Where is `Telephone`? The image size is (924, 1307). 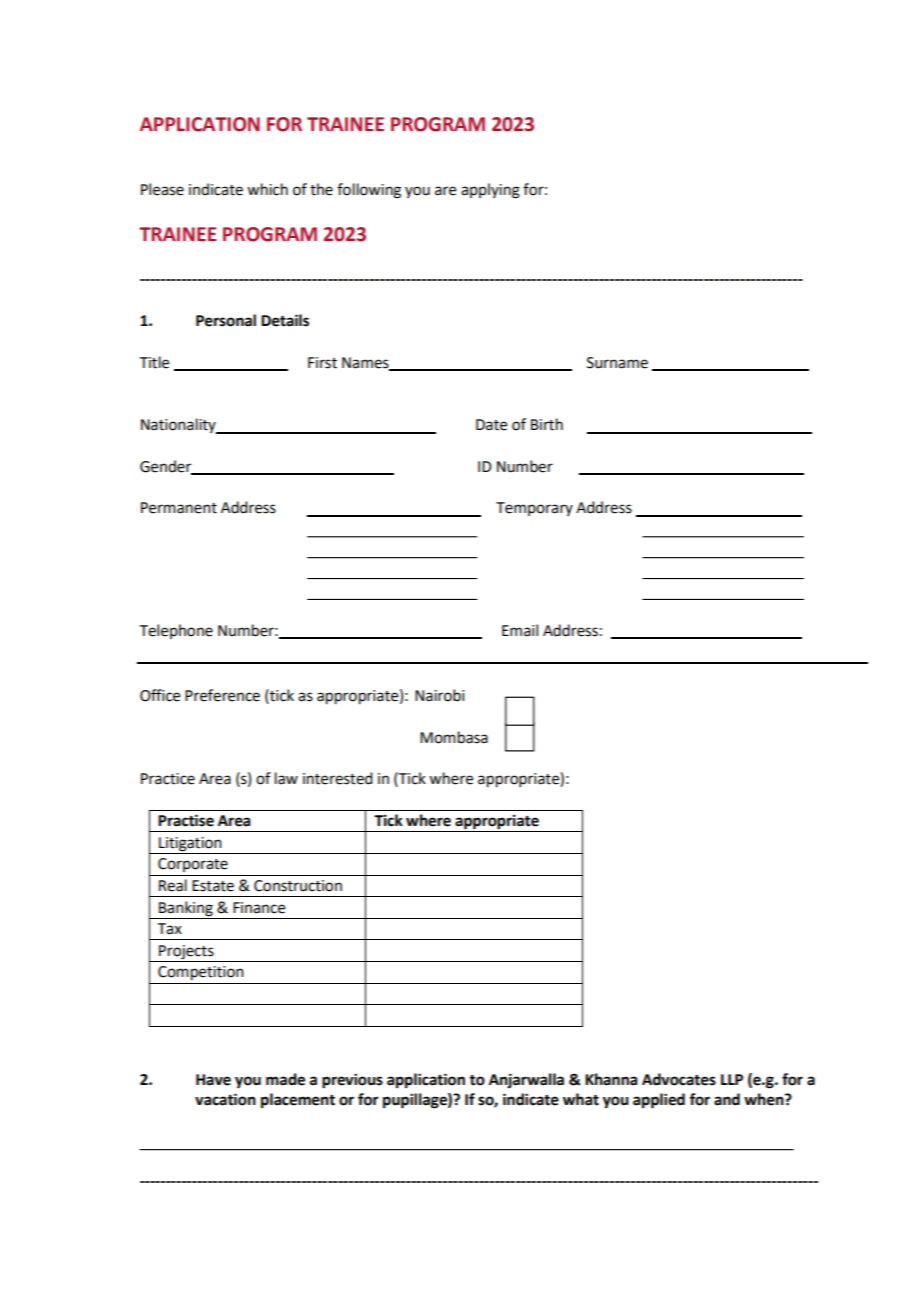 Telephone is located at coordinates (176, 631).
